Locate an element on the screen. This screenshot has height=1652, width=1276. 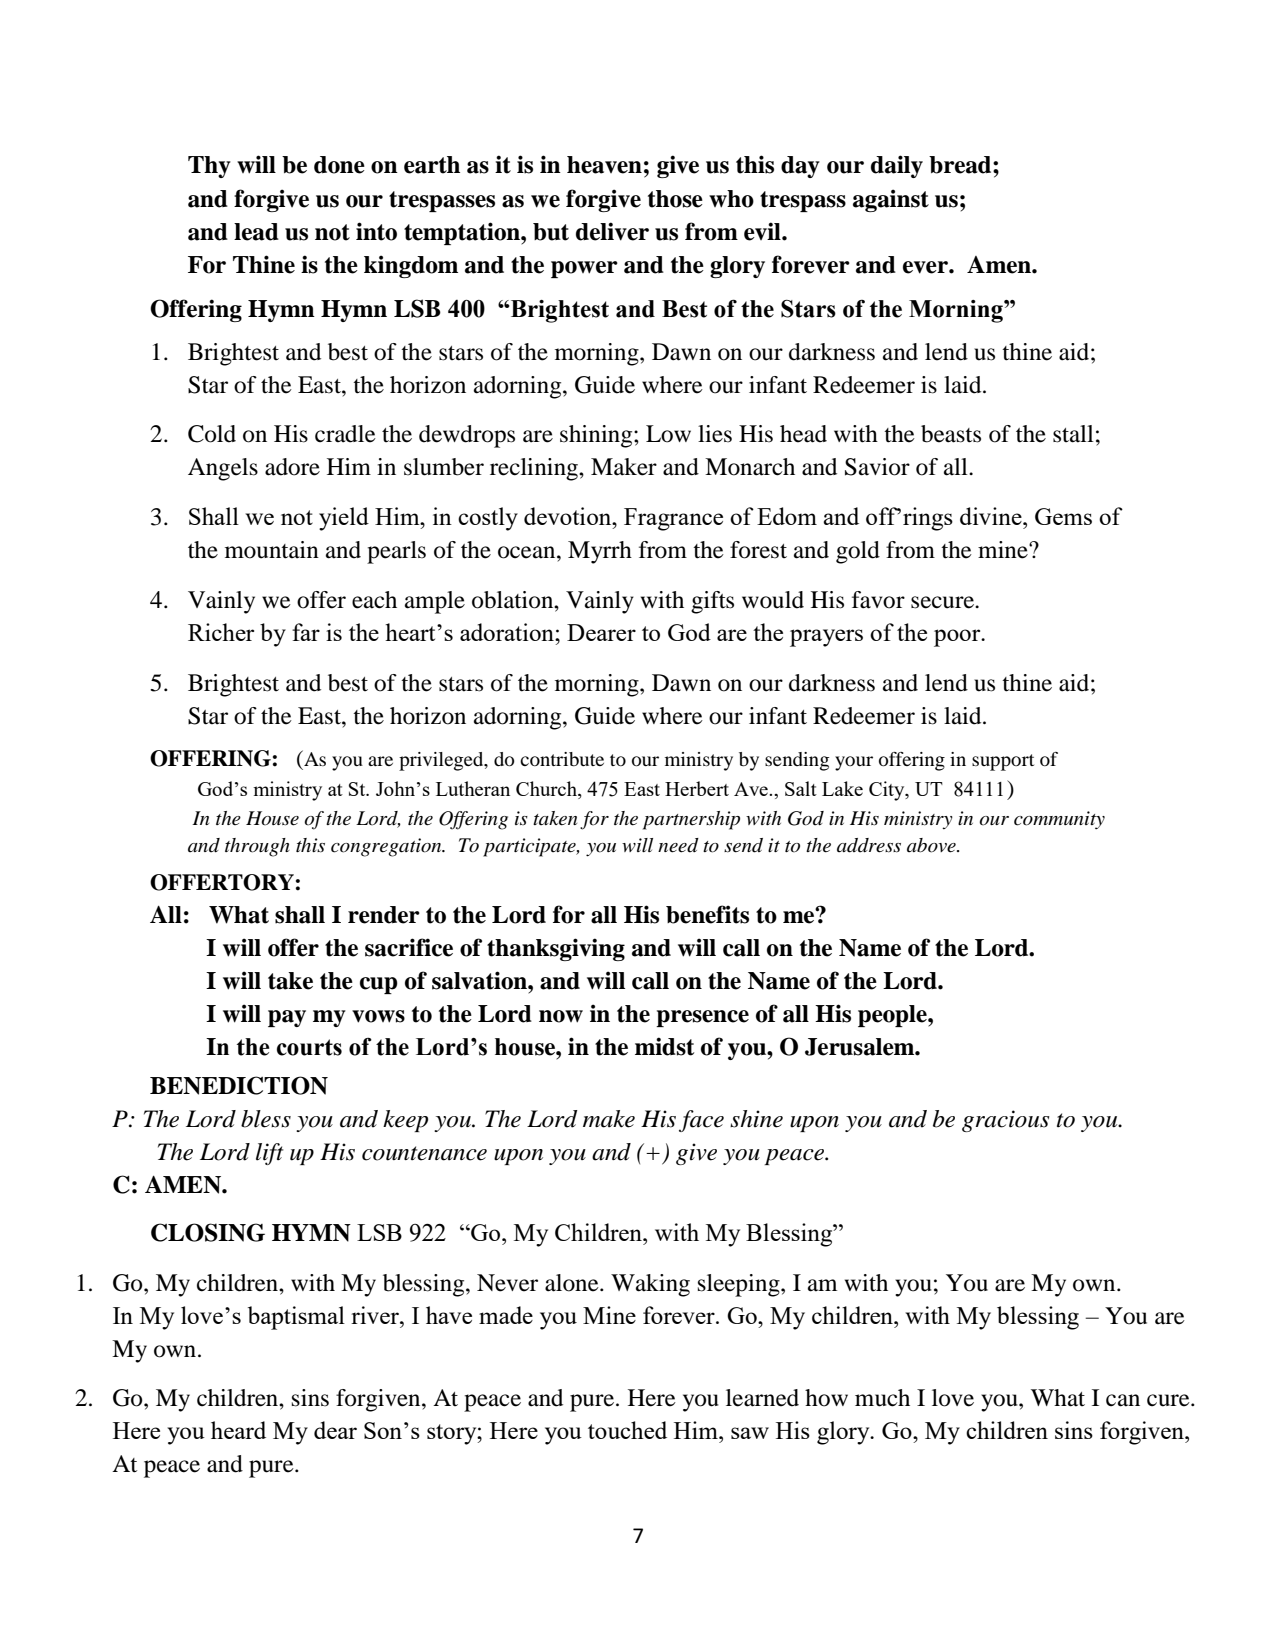
face is located at coordinates (701, 1121).
